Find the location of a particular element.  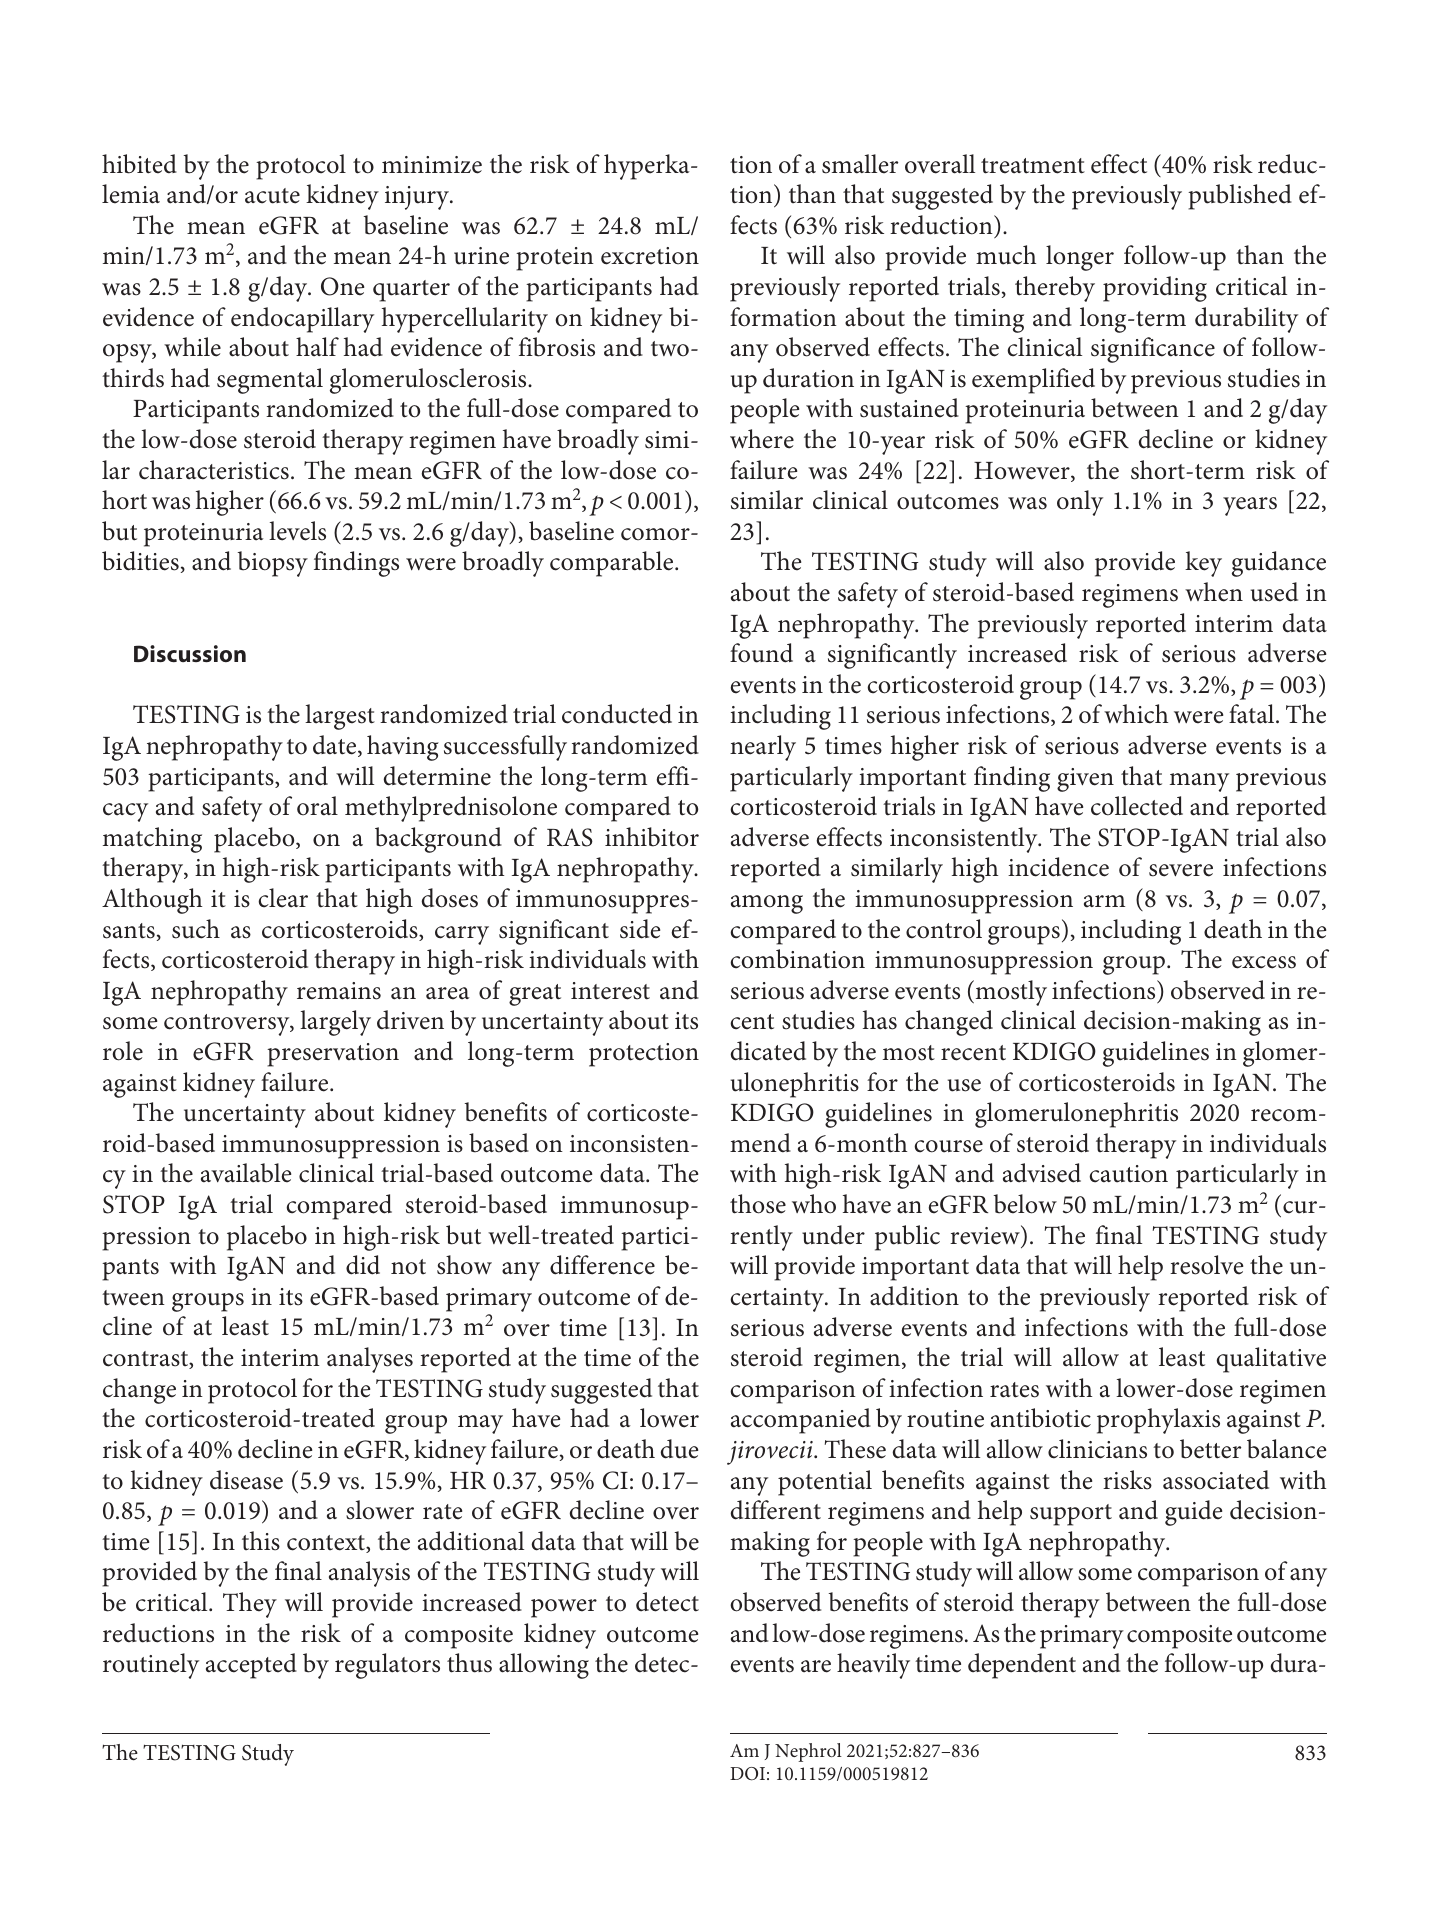

analyses is located at coordinates (370, 1360).
